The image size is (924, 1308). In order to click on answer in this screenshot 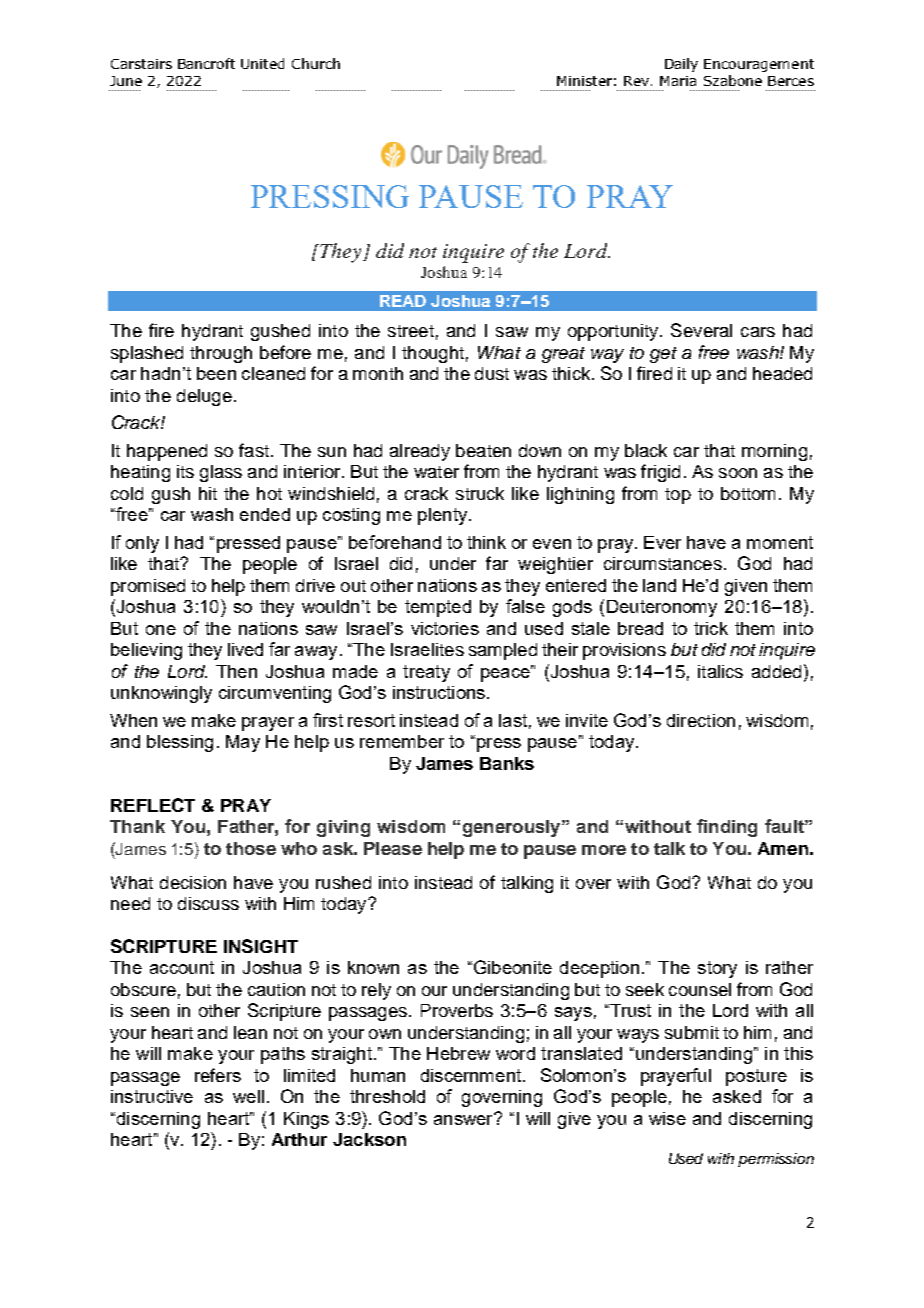, I will do `click(464, 1119)`.
